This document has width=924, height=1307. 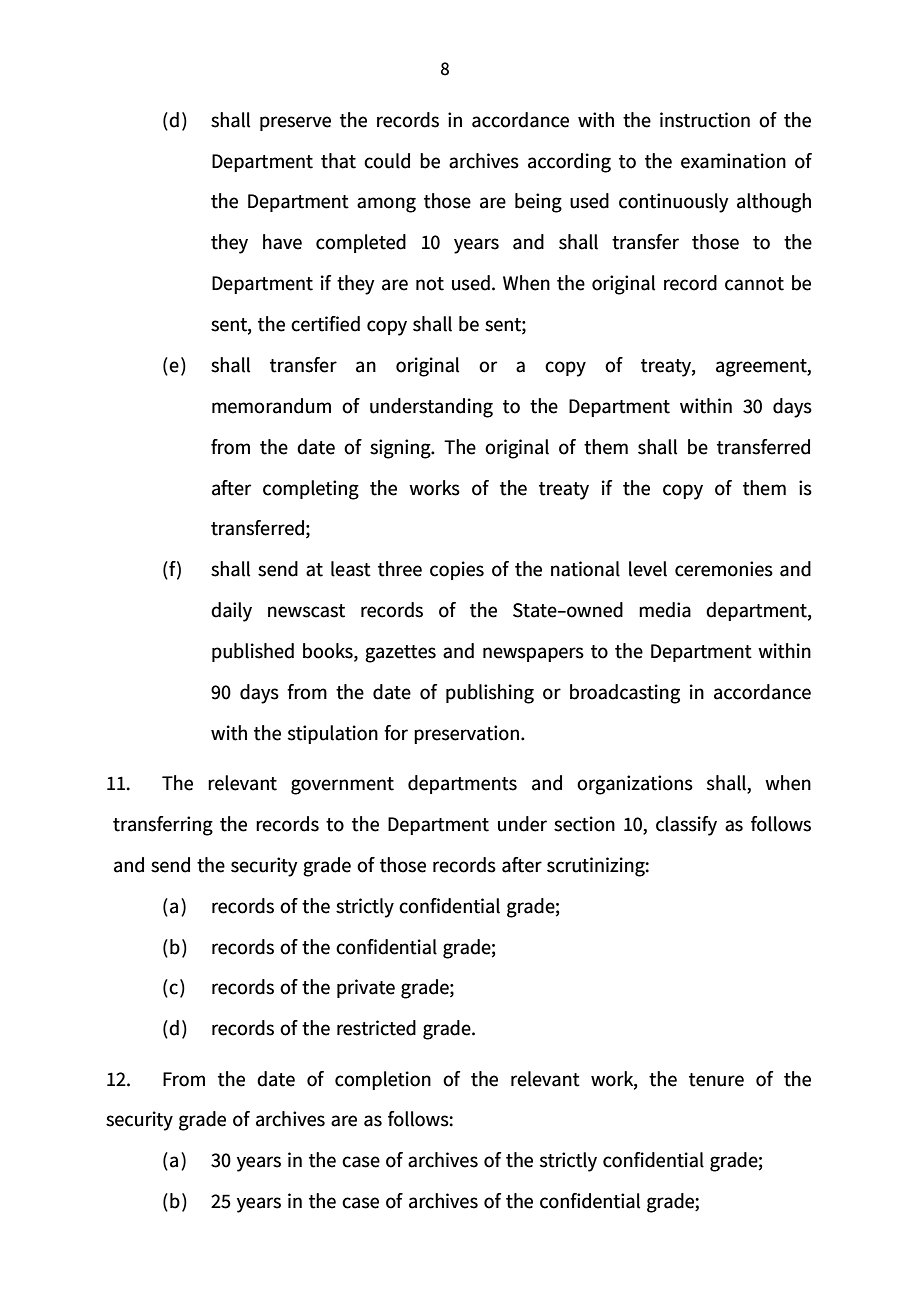 What do you see at coordinates (376, 1028) in the document?
I see `restricted` at bounding box center [376, 1028].
